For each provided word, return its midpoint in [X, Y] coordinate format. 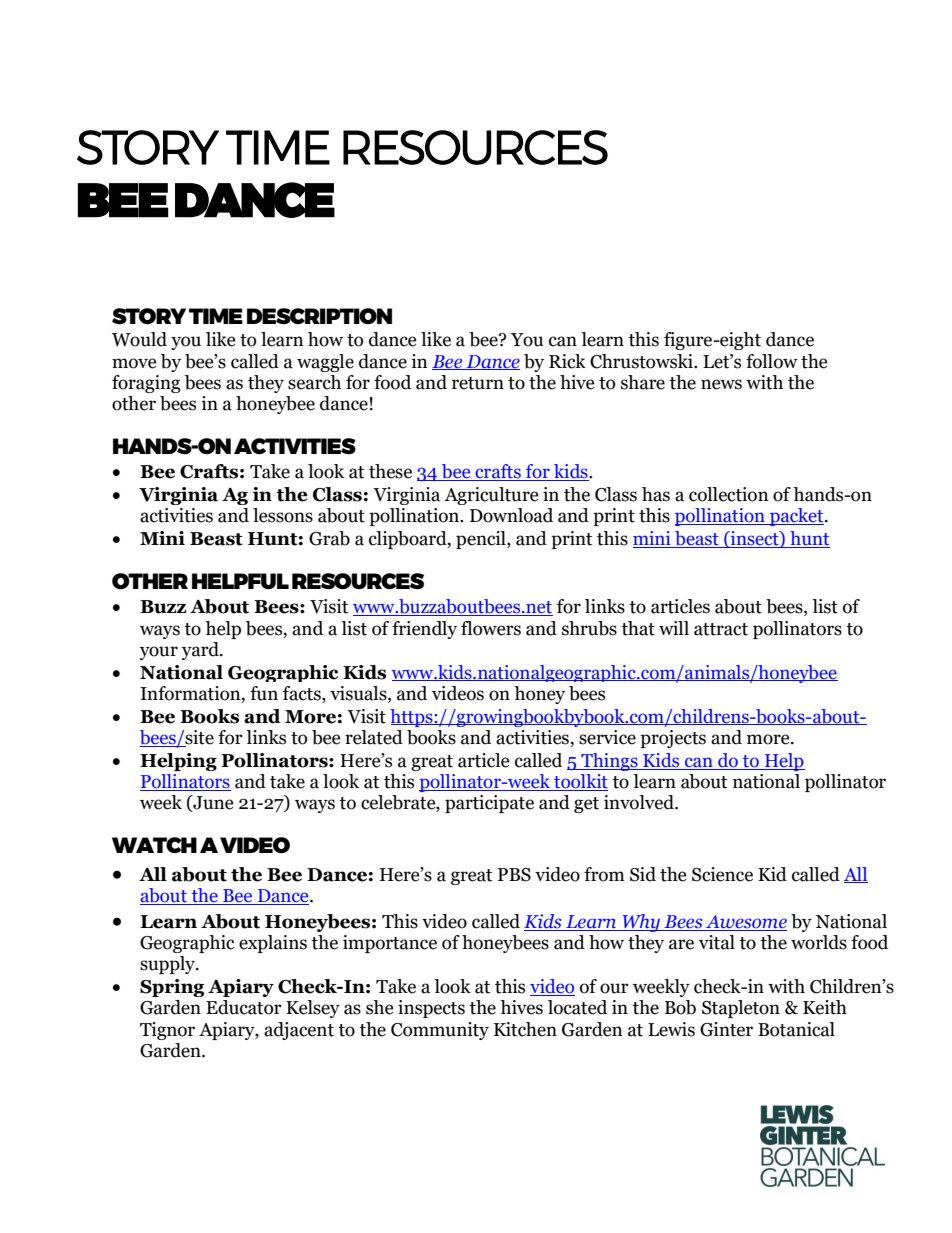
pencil [482, 540]
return [478, 383]
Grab [329, 538]
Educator [244, 1007]
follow [772, 361]
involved [640, 802]
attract [721, 629]
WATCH [154, 845]
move [134, 363]
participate [489, 804]
